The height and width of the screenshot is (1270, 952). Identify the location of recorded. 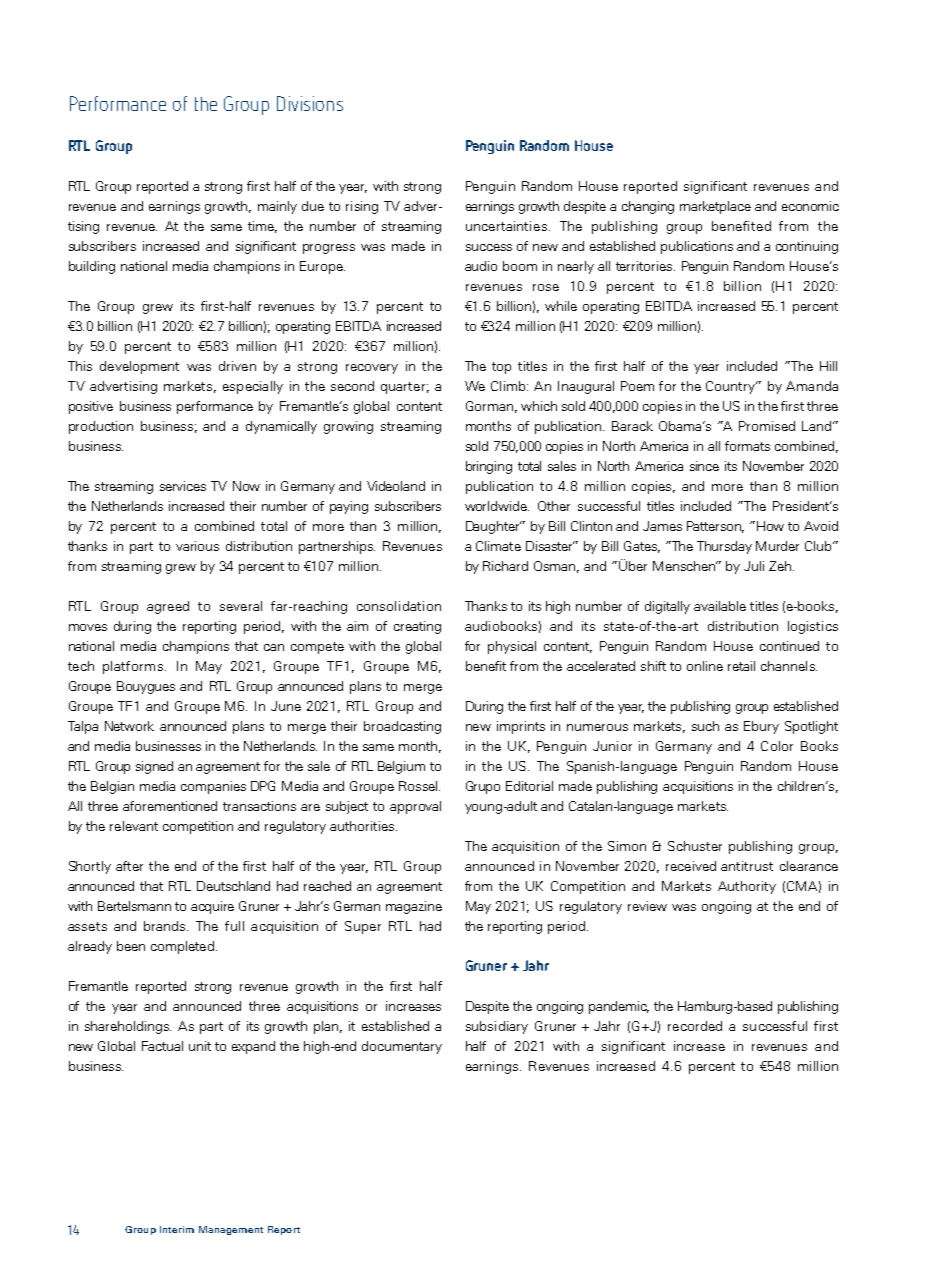
(695, 1026).
